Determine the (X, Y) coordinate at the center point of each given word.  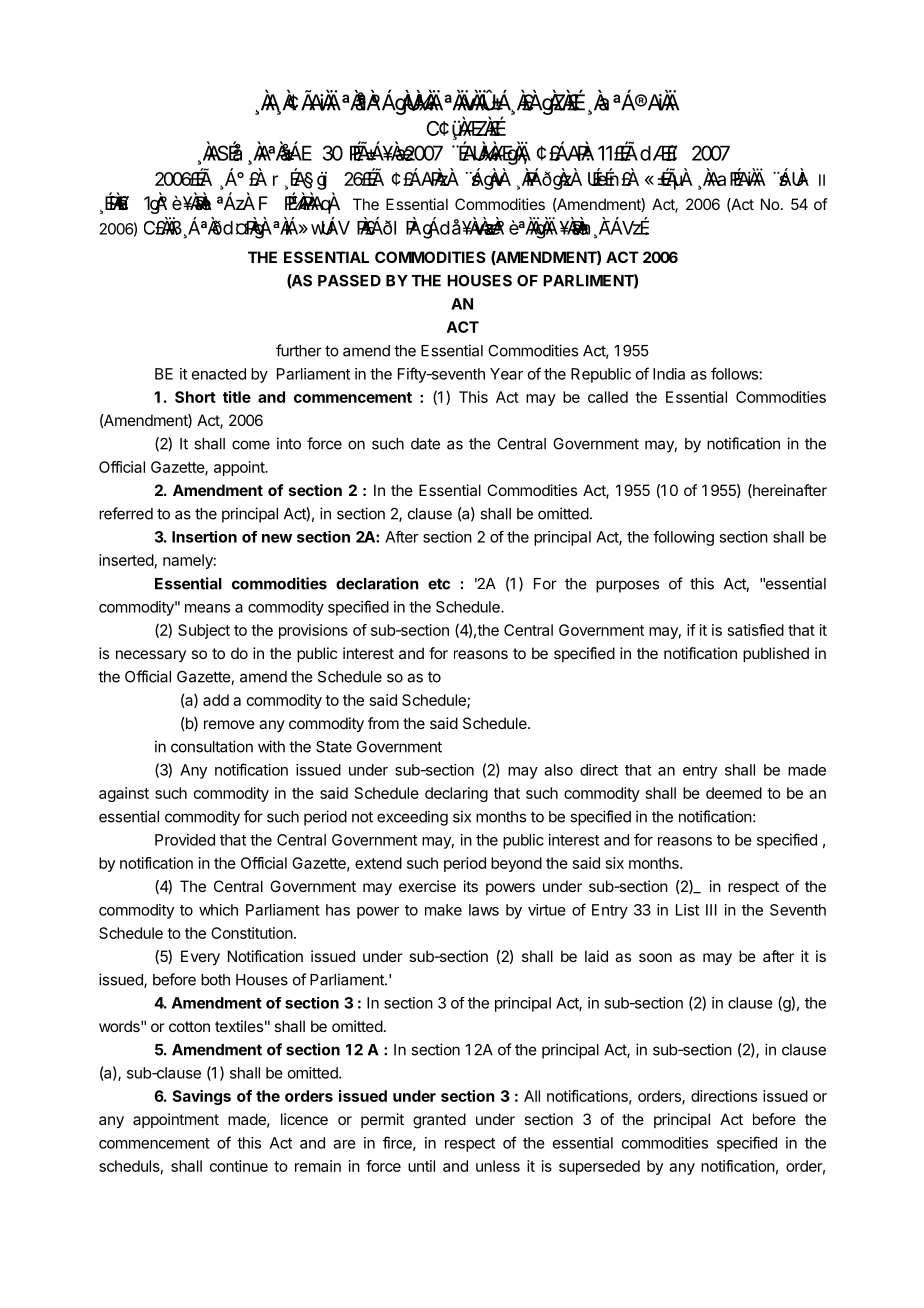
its (471, 886)
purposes (627, 586)
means (207, 608)
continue (239, 1166)
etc (439, 584)
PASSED (349, 281)
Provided (185, 840)
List (687, 910)
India (669, 374)
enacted (219, 374)
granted (439, 1121)
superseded (599, 1167)
